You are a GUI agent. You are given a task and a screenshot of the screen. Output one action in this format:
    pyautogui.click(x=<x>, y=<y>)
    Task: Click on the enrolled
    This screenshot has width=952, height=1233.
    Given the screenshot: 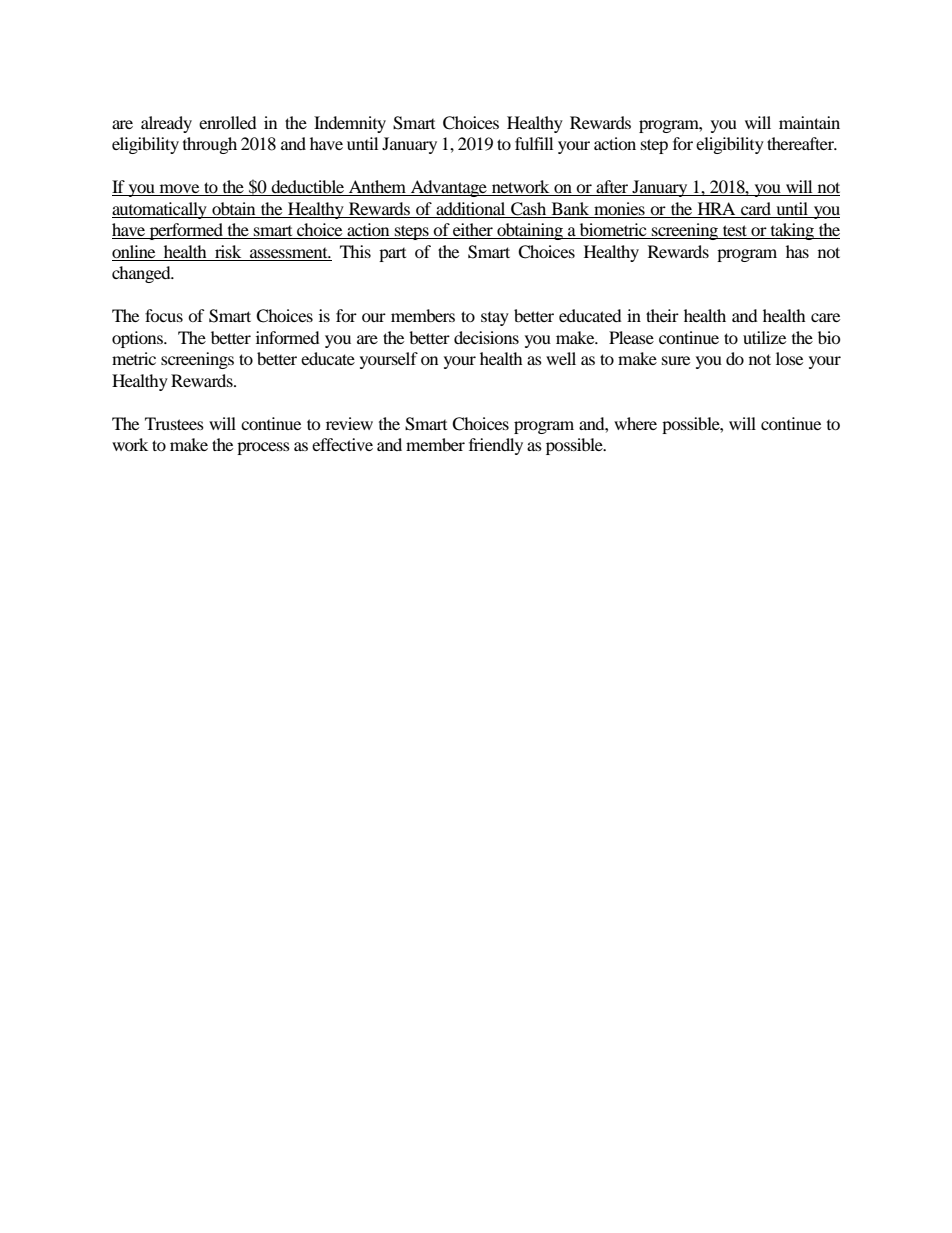 What is the action you would take?
    pyautogui.click(x=228, y=122)
